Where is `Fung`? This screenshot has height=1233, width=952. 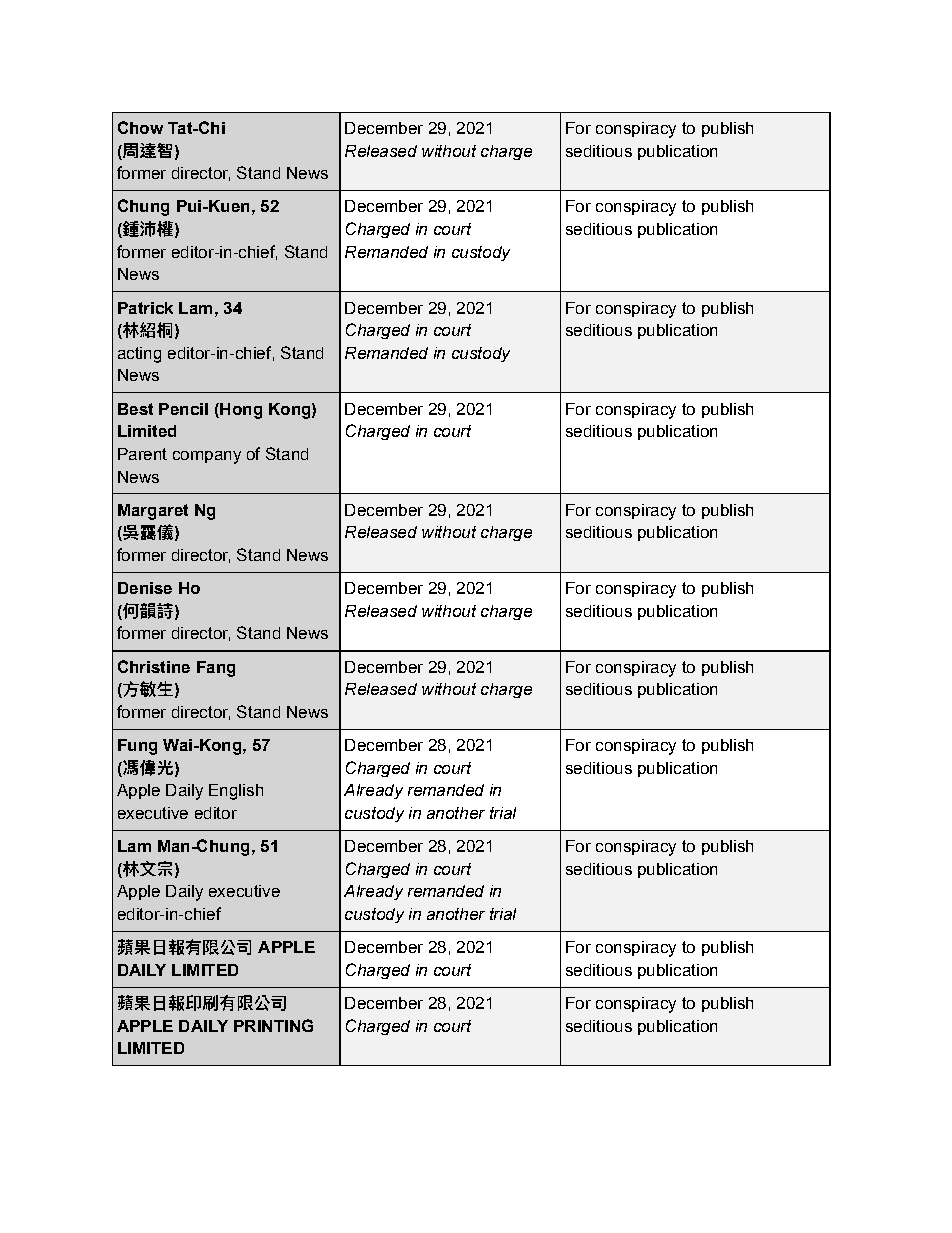 Fung is located at coordinates (137, 747).
